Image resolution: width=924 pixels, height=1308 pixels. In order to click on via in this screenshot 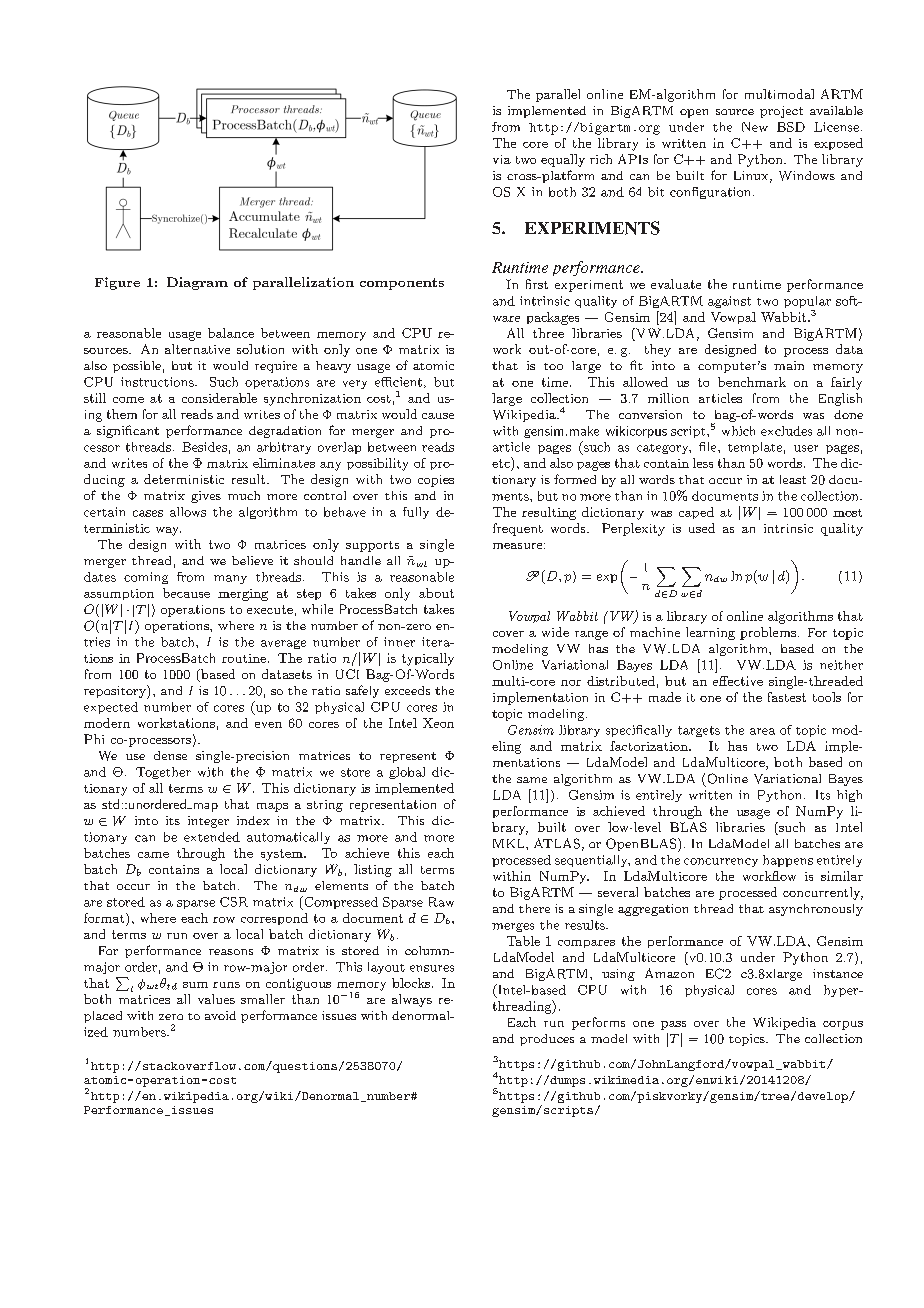, I will do `click(502, 159)`.
